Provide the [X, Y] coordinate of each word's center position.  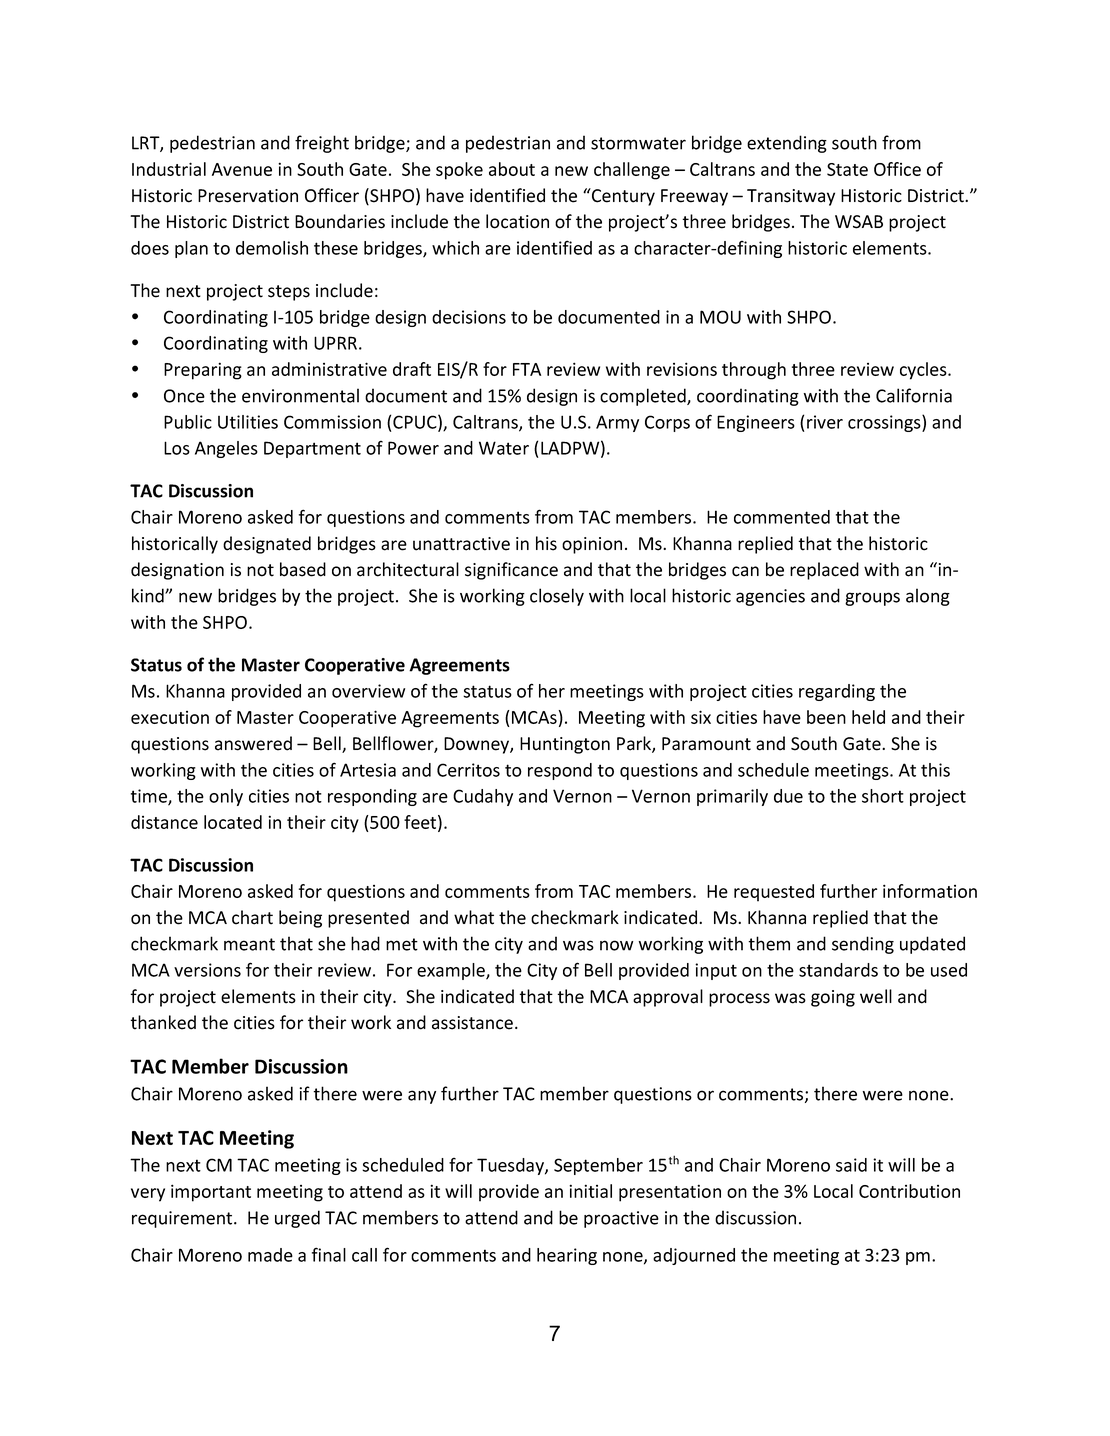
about [512, 169]
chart [252, 917]
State [847, 169]
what [474, 917]
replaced [824, 571]
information [930, 891]
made [270, 1255]
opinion [592, 545]
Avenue [242, 169]
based [303, 569]
